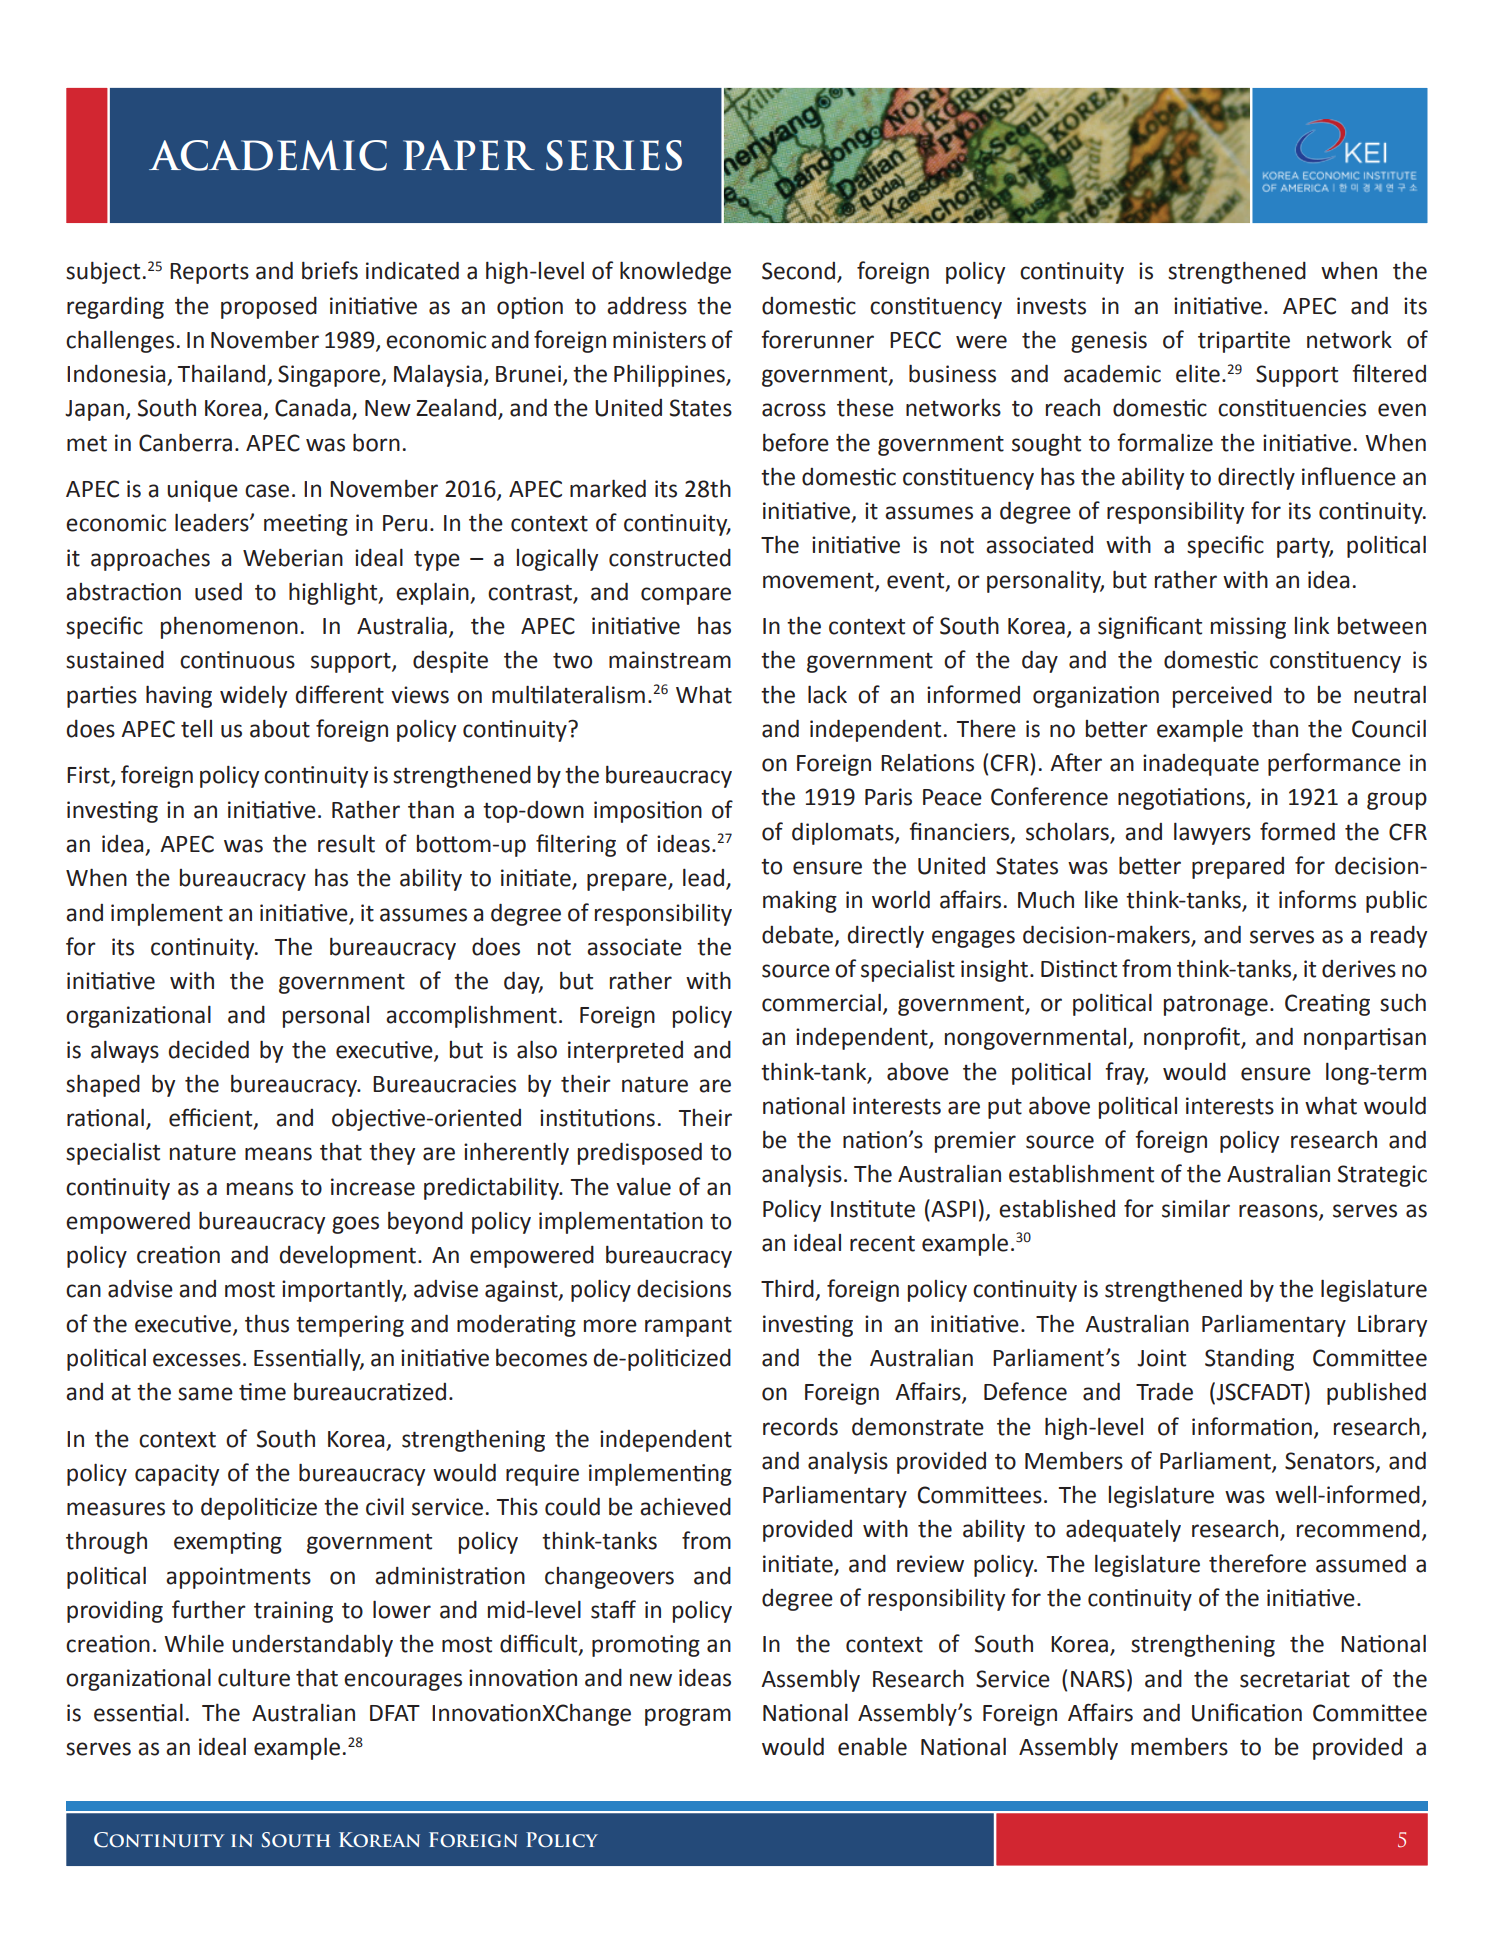  What do you see at coordinates (1248, 628) in the screenshot?
I see `missing` at bounding box center [1248, 628].
